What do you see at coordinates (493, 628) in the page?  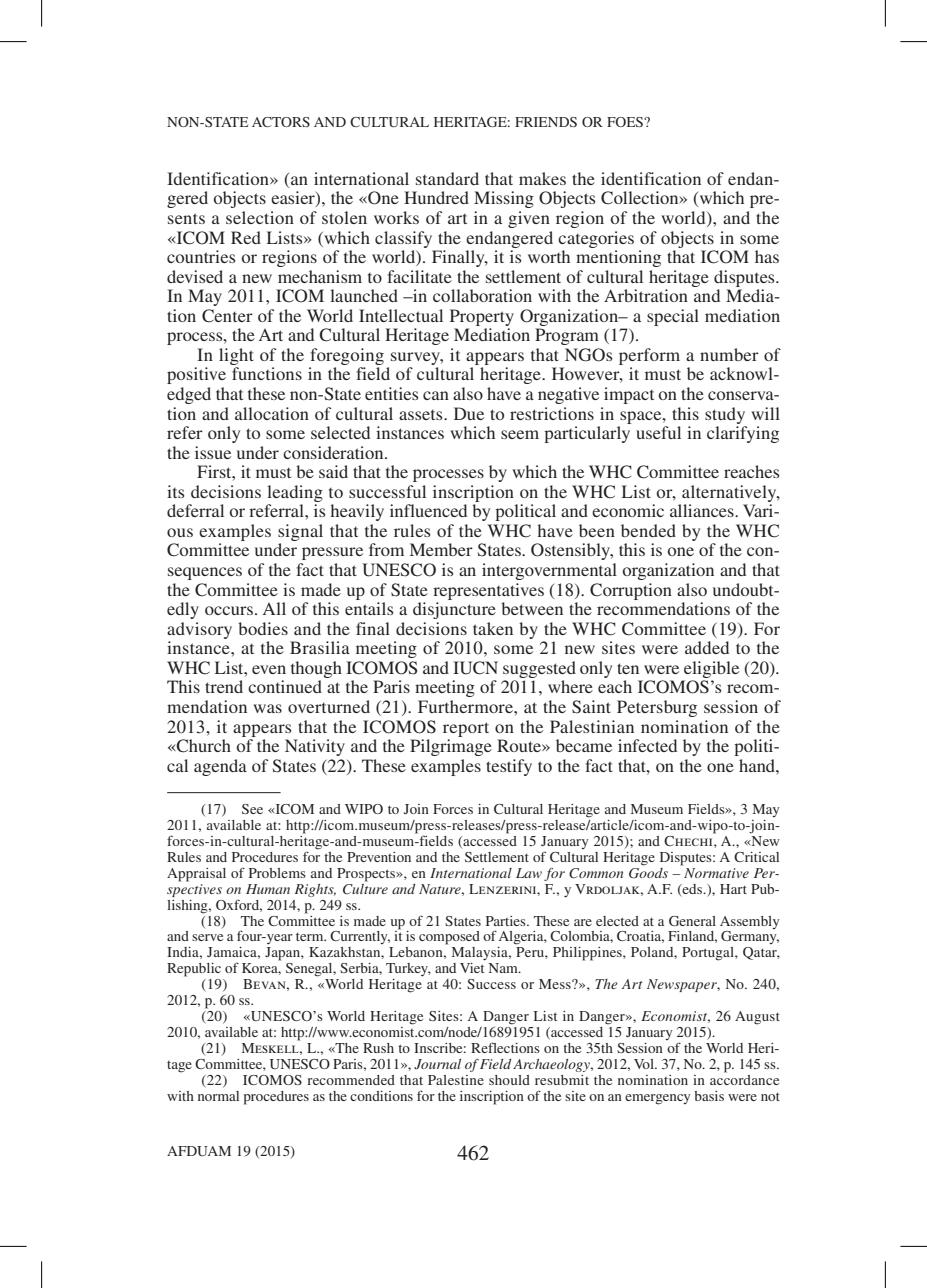 I see `taken` at bounding box center [493, 628].
